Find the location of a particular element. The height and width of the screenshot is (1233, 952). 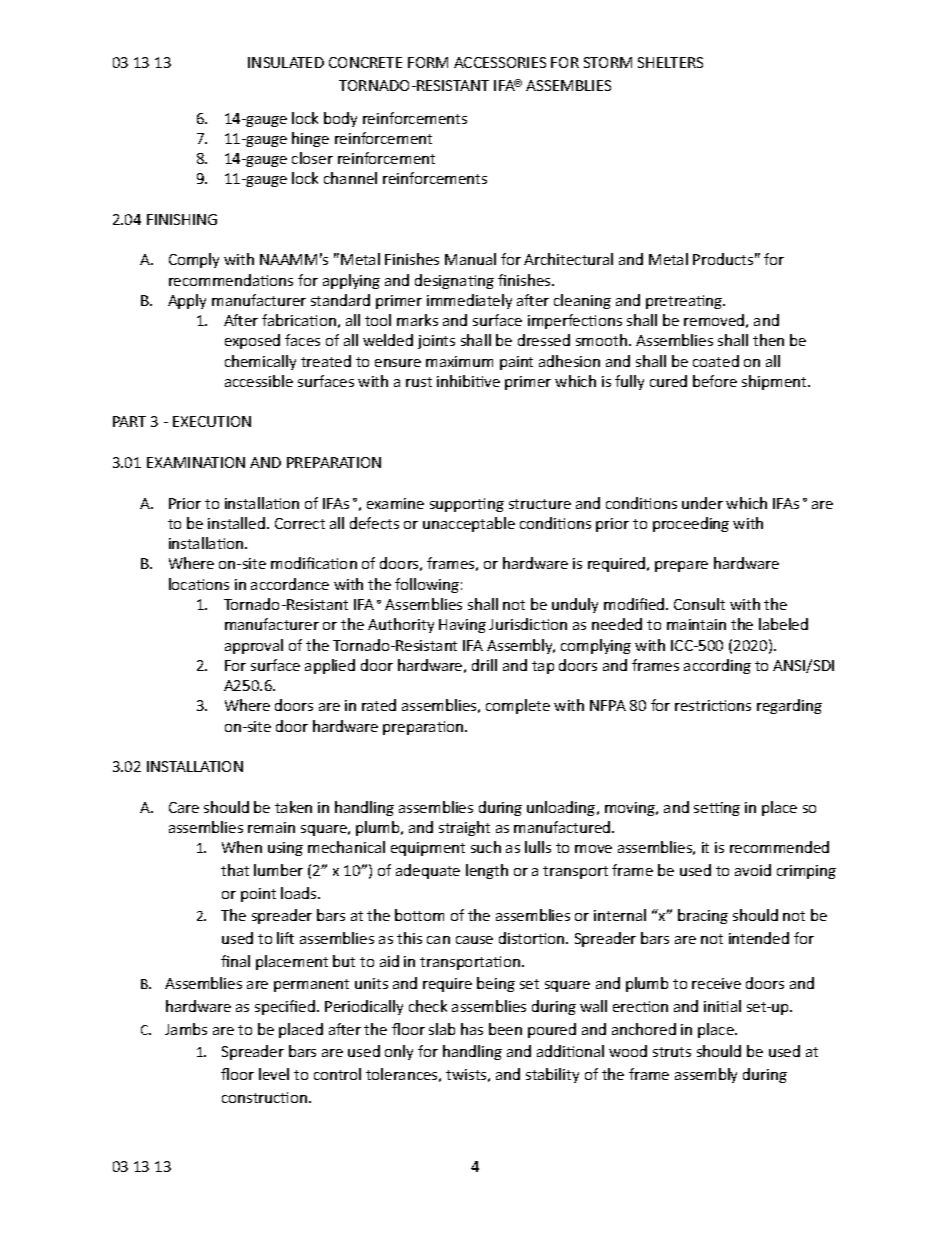

SHELTERS is located at coordinates (670, 62).
